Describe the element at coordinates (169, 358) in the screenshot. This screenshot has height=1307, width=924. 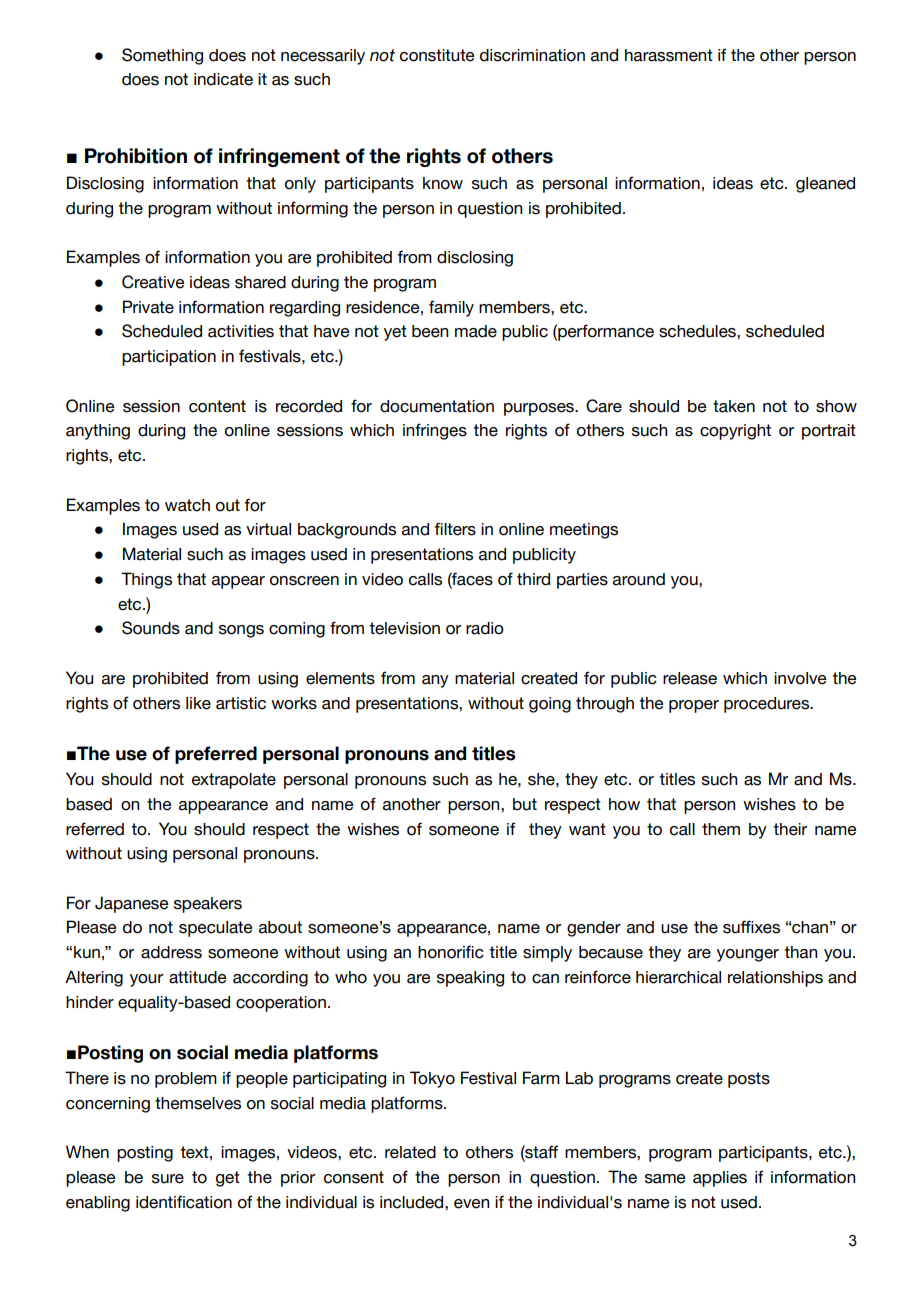
I see `participation` at that location.
